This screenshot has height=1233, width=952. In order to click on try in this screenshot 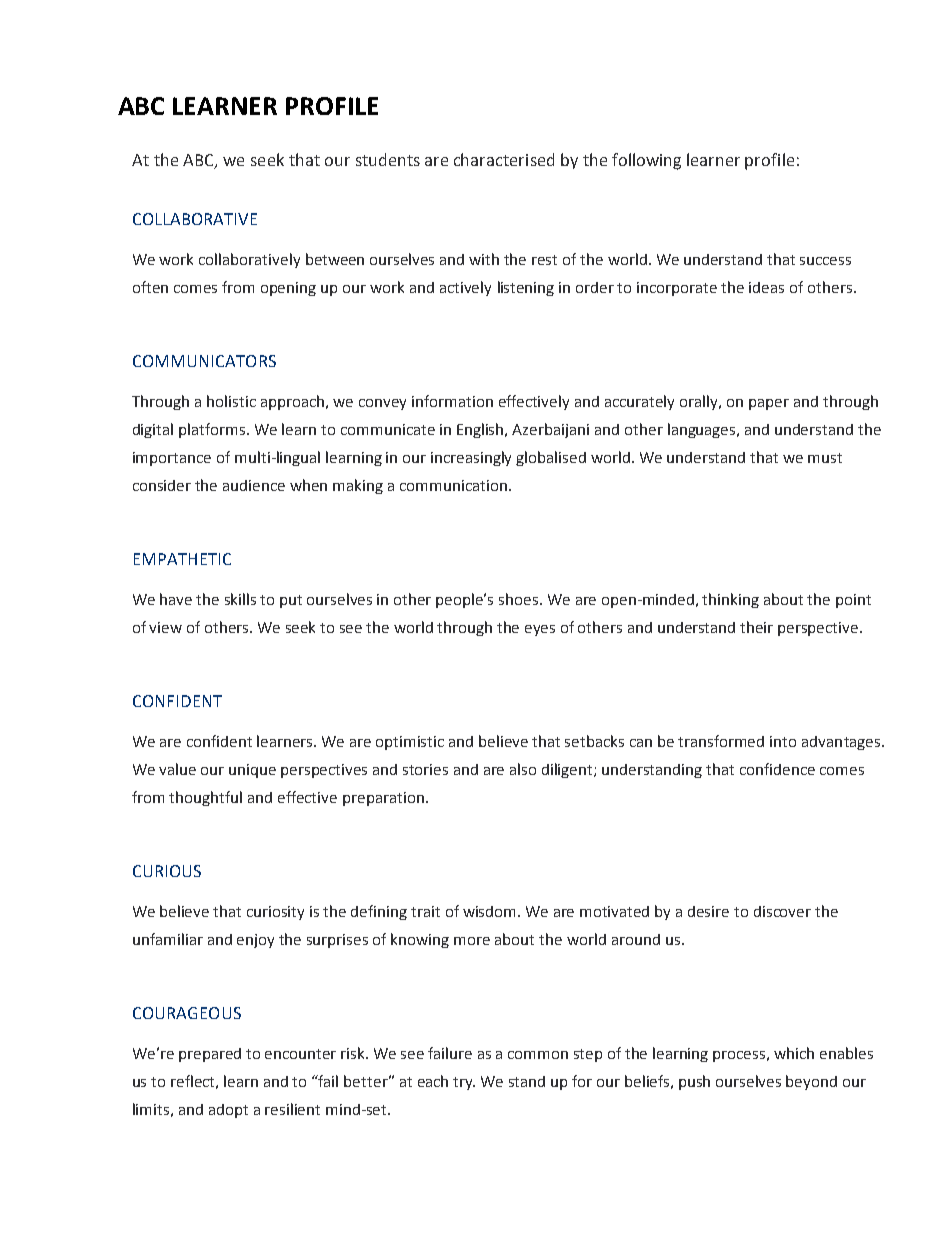, I will do `click(464, 1083)`.
